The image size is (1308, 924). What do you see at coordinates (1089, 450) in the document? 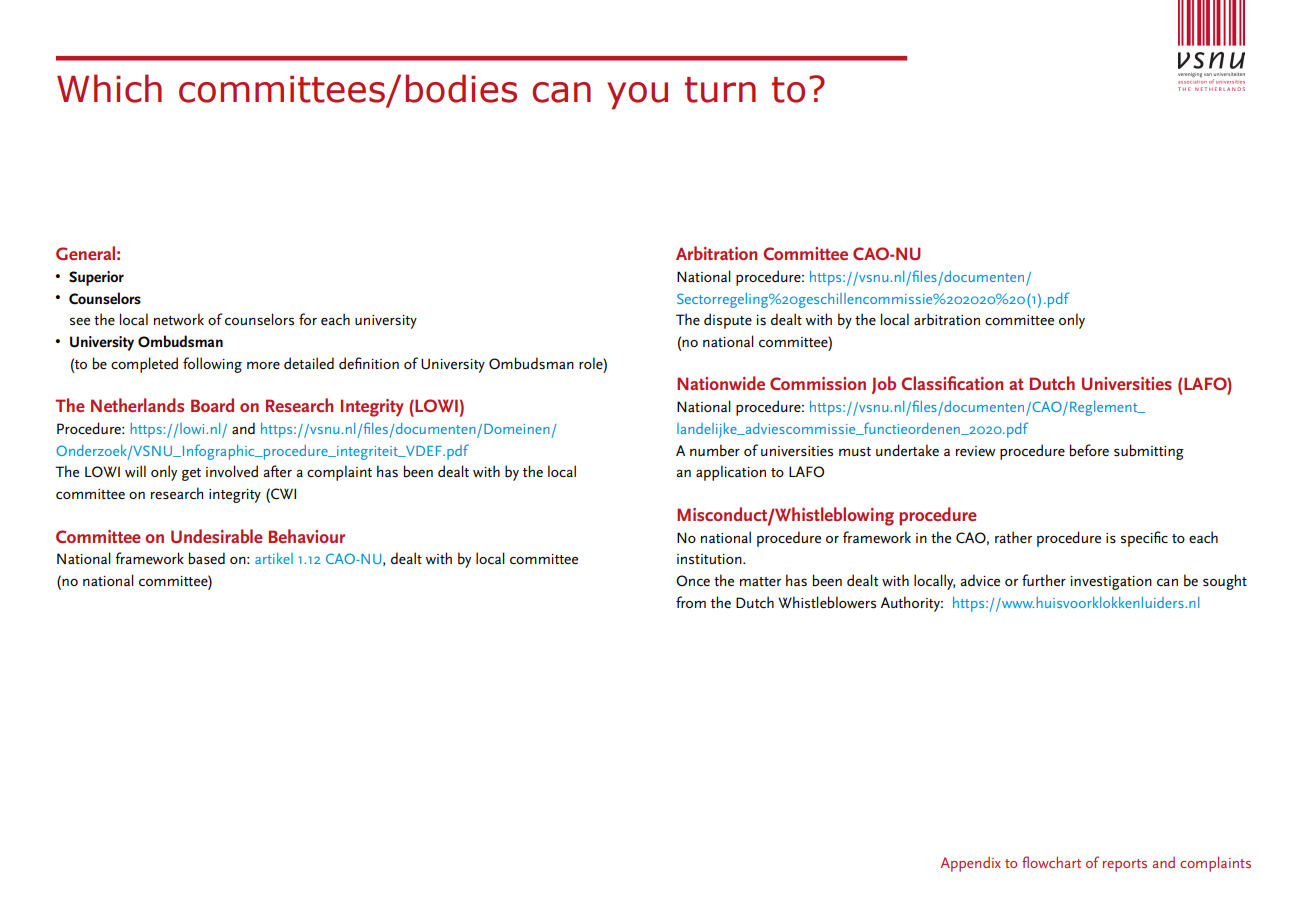
I see `before` at bounding box center [1089, 450].
